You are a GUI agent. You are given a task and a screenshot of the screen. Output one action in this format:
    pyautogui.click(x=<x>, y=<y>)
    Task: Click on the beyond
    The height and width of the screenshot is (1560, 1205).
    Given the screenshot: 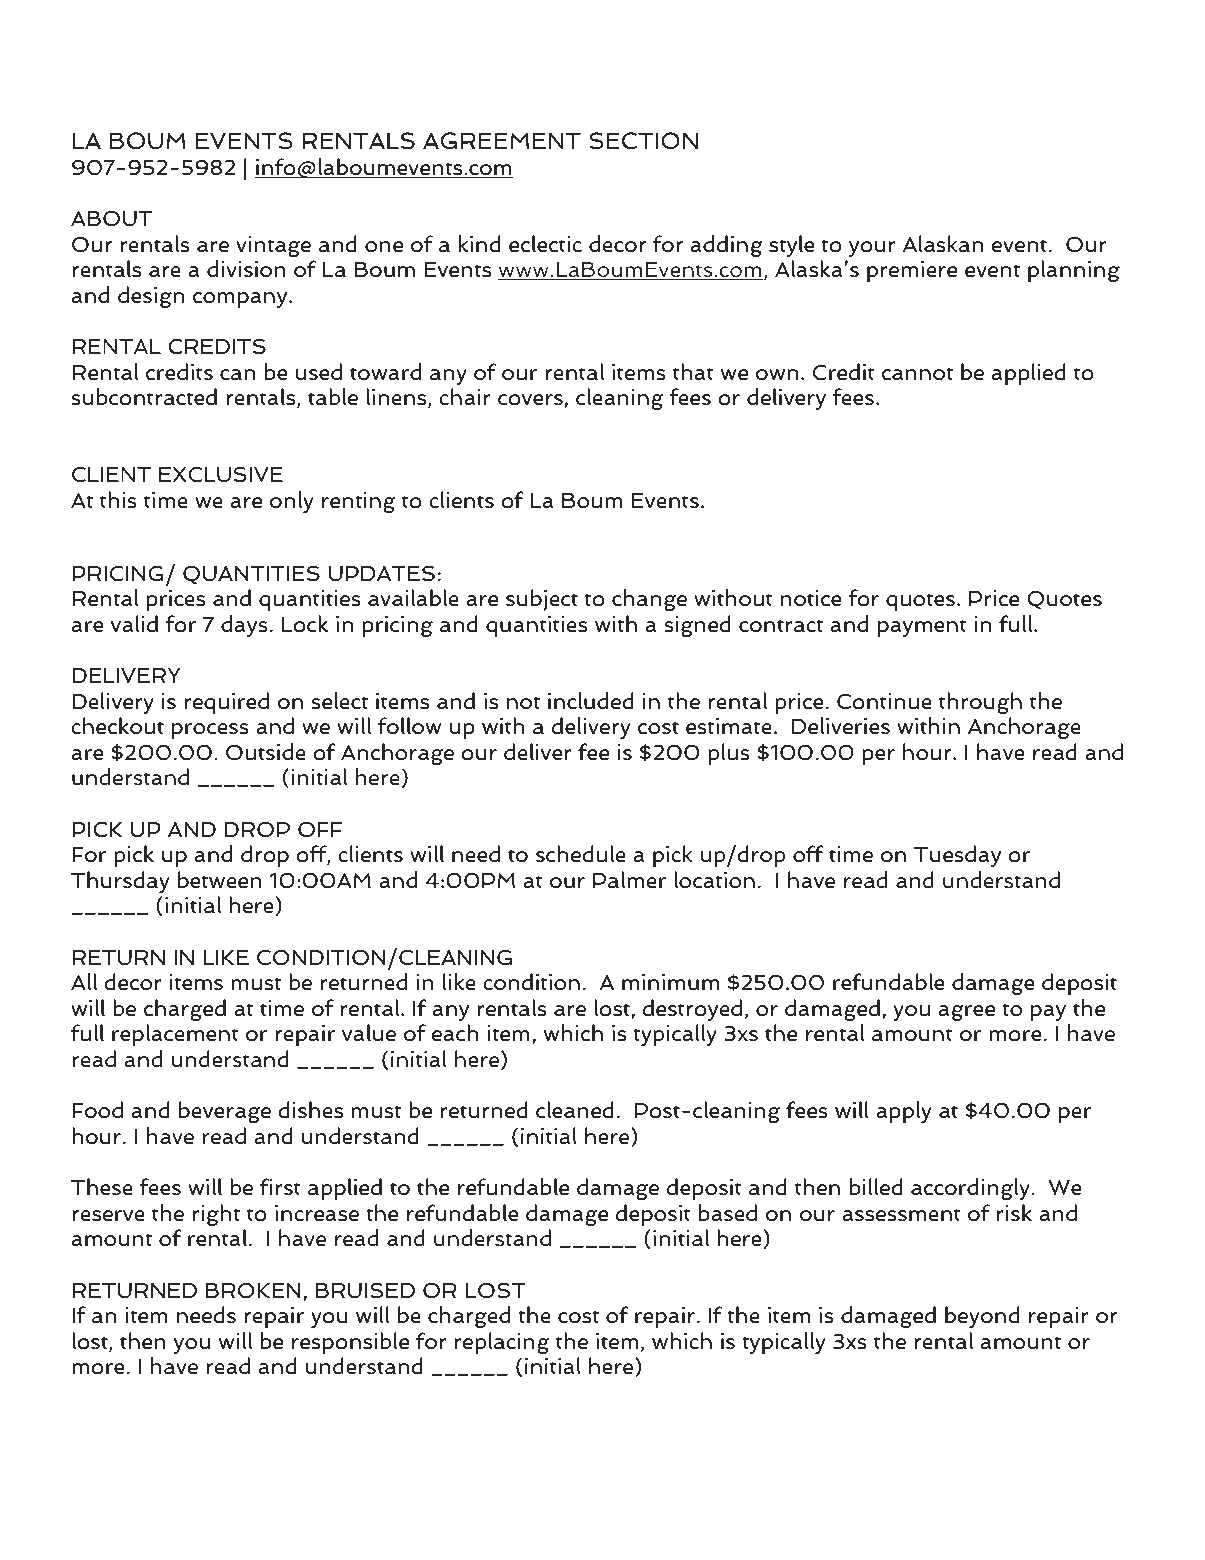 What is the action you would take?
    pyautogui.click(x=982, y=1317)
